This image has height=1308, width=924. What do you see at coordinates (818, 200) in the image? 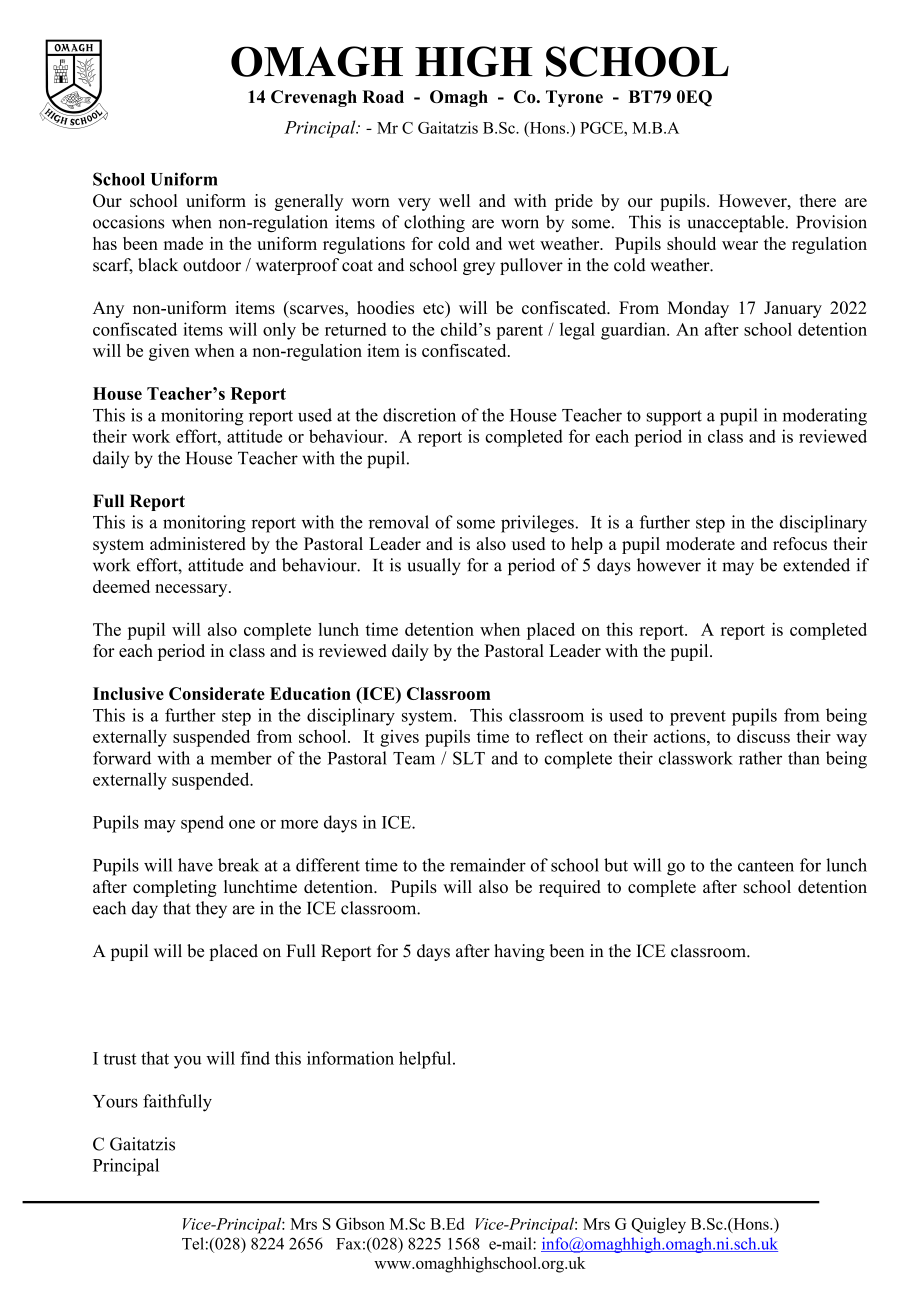
I see `there` at bounding box center [818, 200].
